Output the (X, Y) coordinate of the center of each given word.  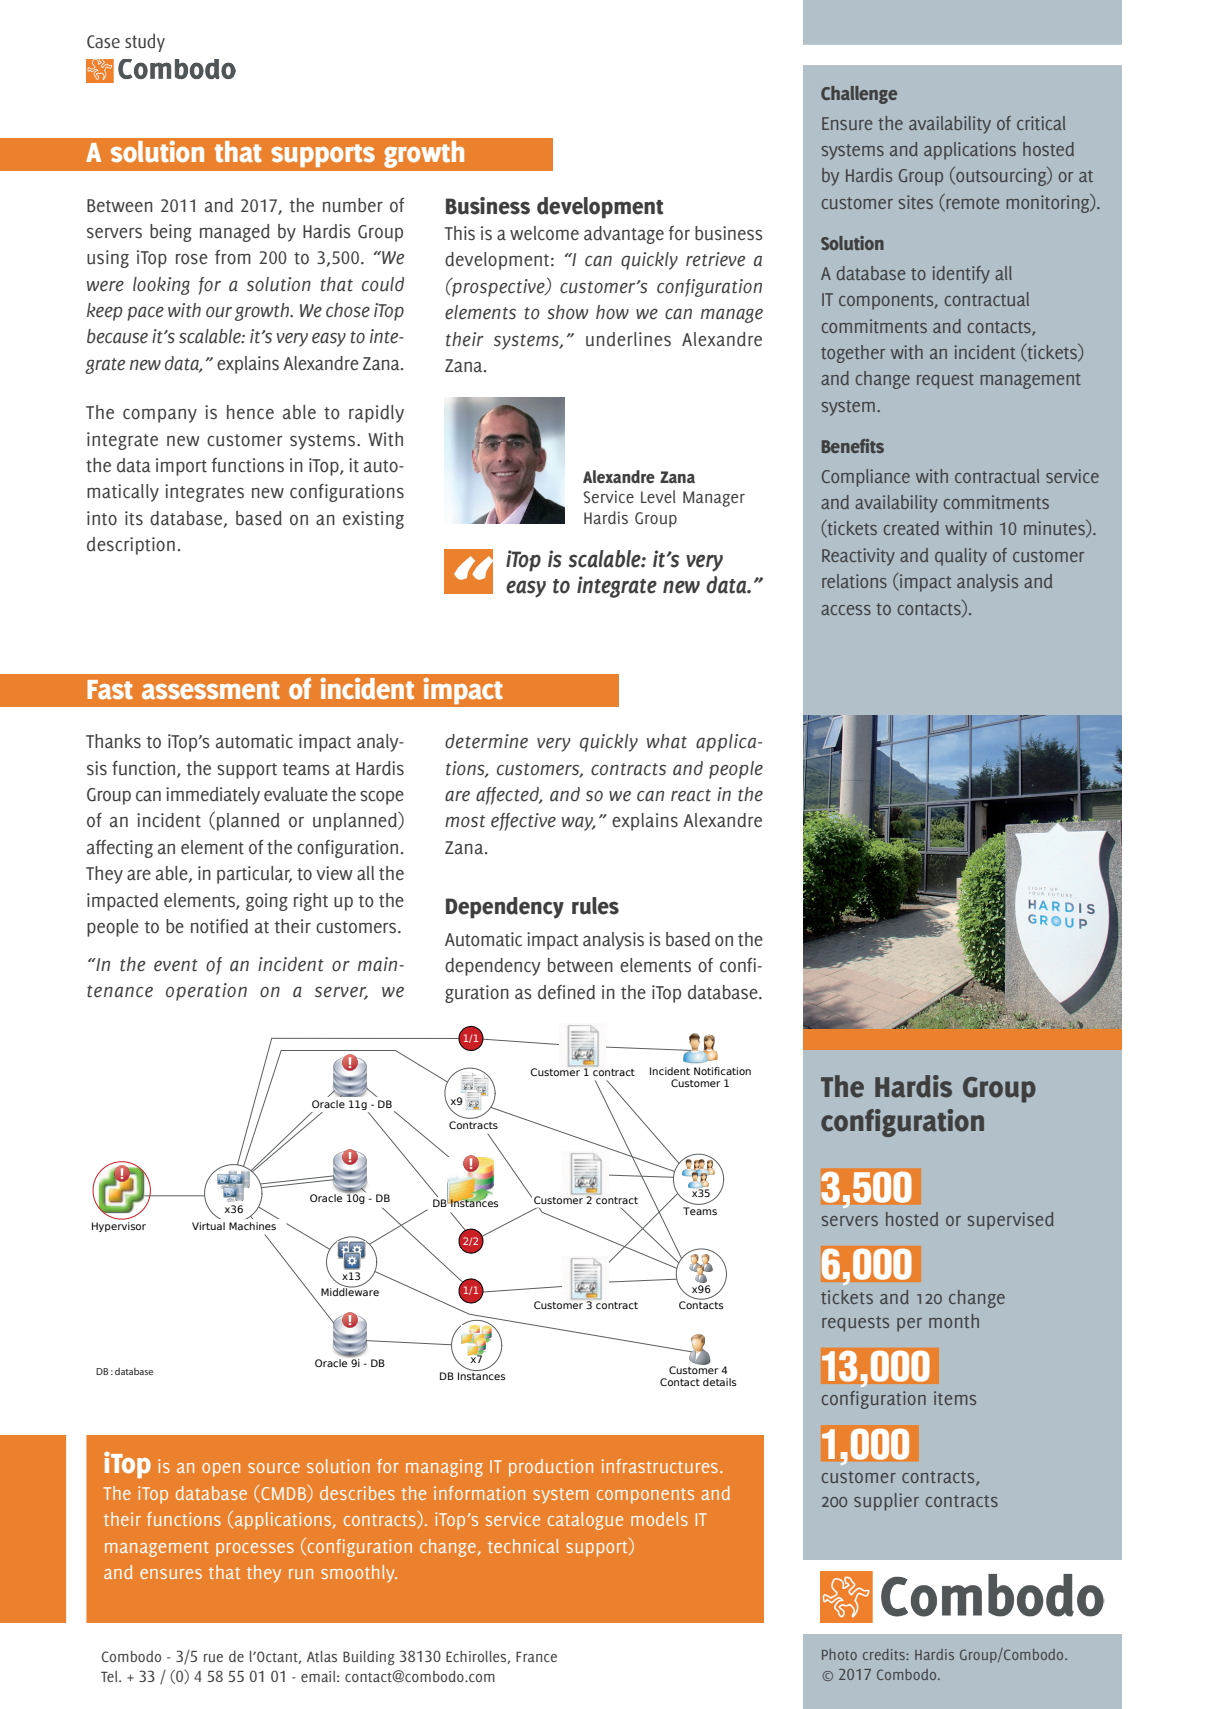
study (145, 42)
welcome (544, 233)
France (536, 1656)
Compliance (866, 478)
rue (213, 1658)
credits (885, 1654)
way (579, 824)
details (720, 1382)
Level (658, 496)
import (181, 467)
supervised (1010, 1221)
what (667, 741)
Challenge (859, 95)
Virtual (208, 1226)
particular (254, 875)
